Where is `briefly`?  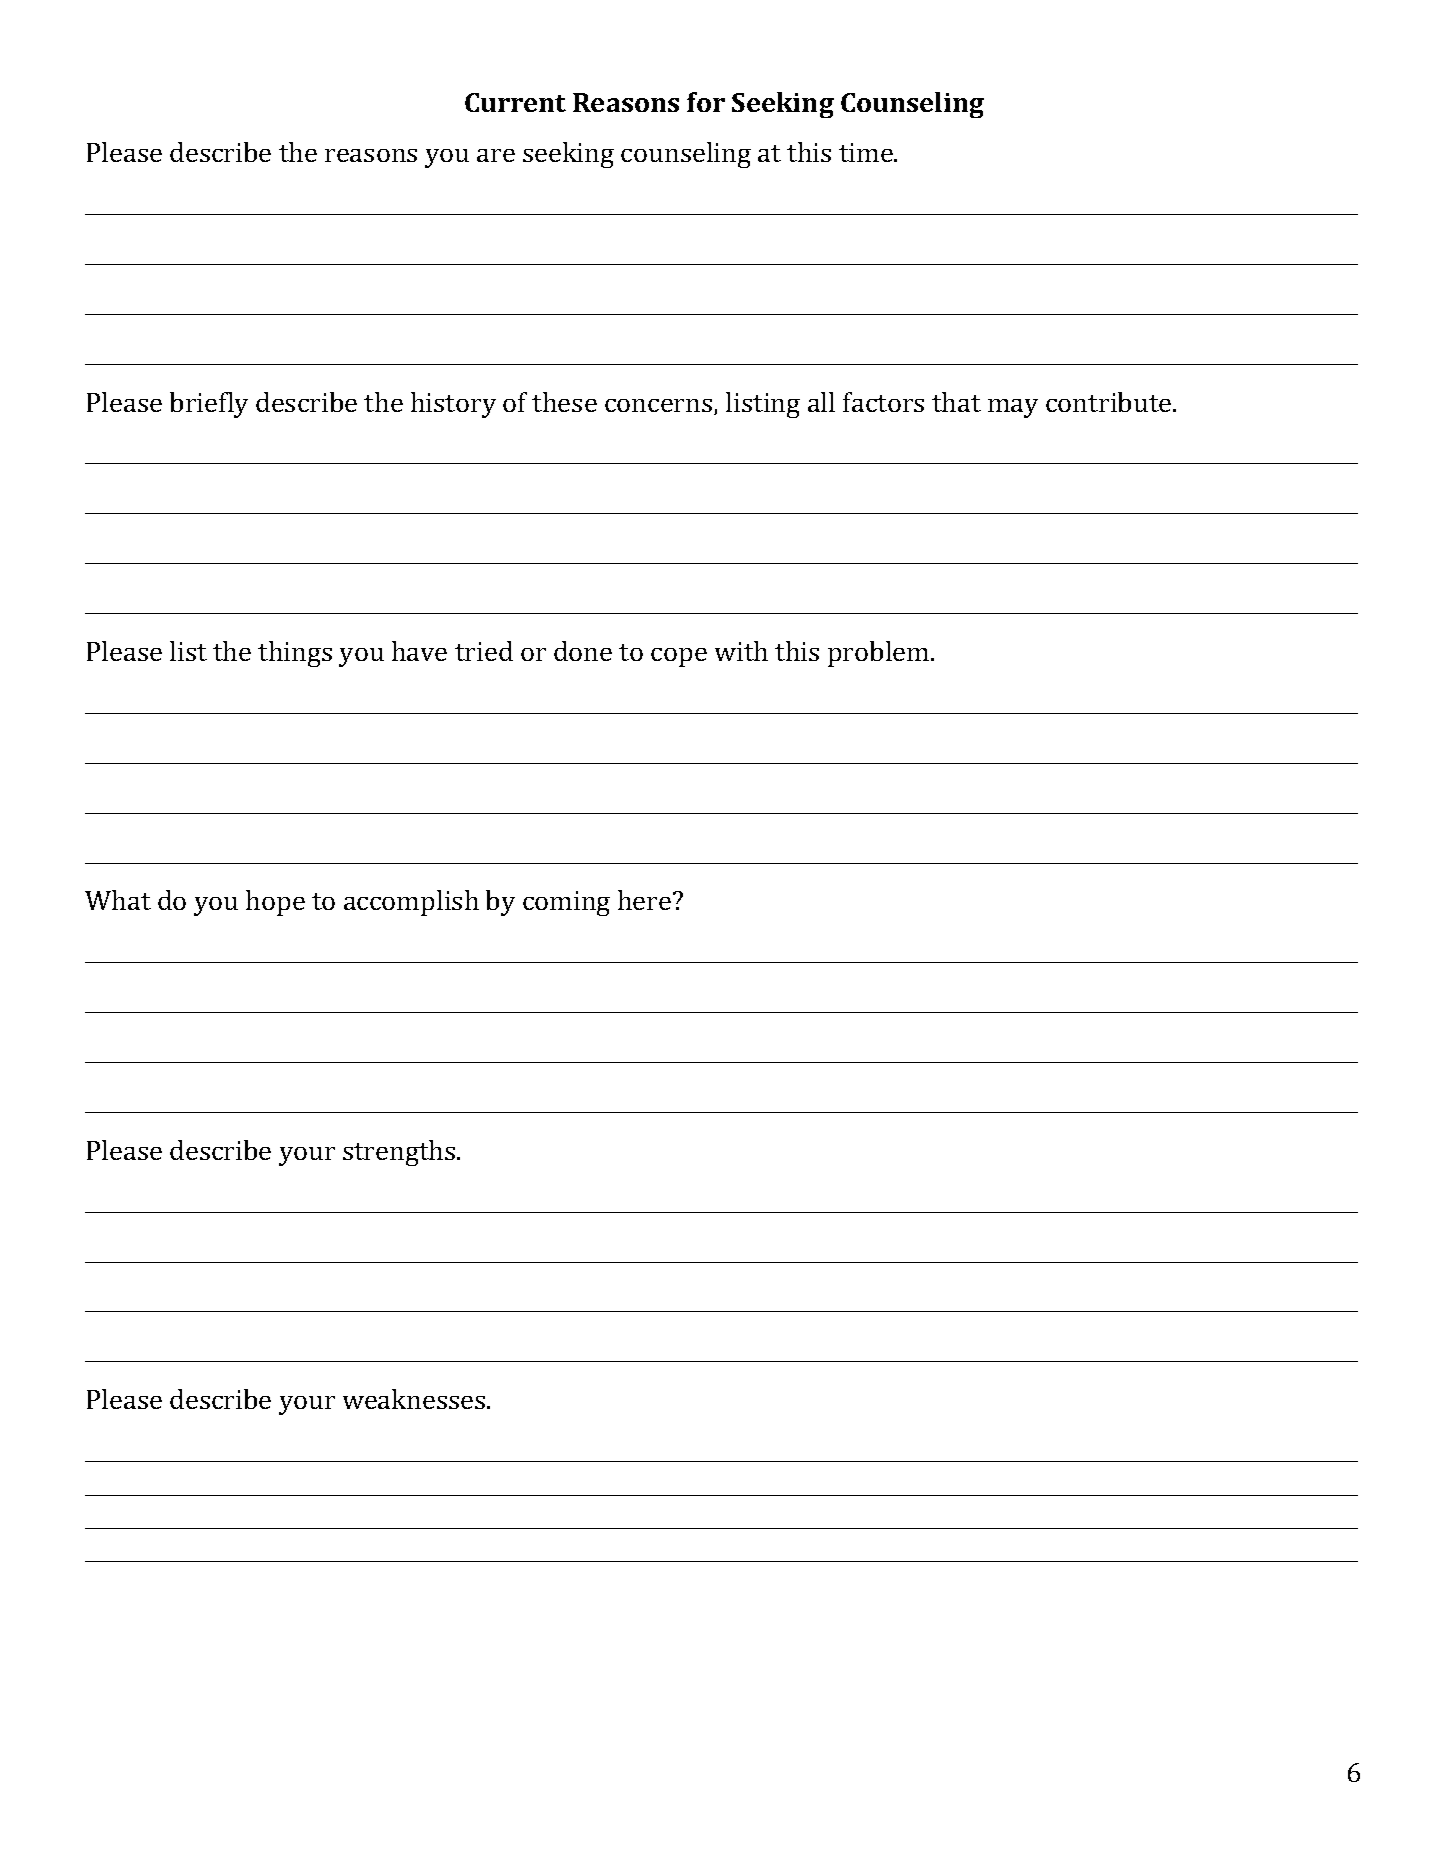
briefly is located at coordinates (209, 405).
